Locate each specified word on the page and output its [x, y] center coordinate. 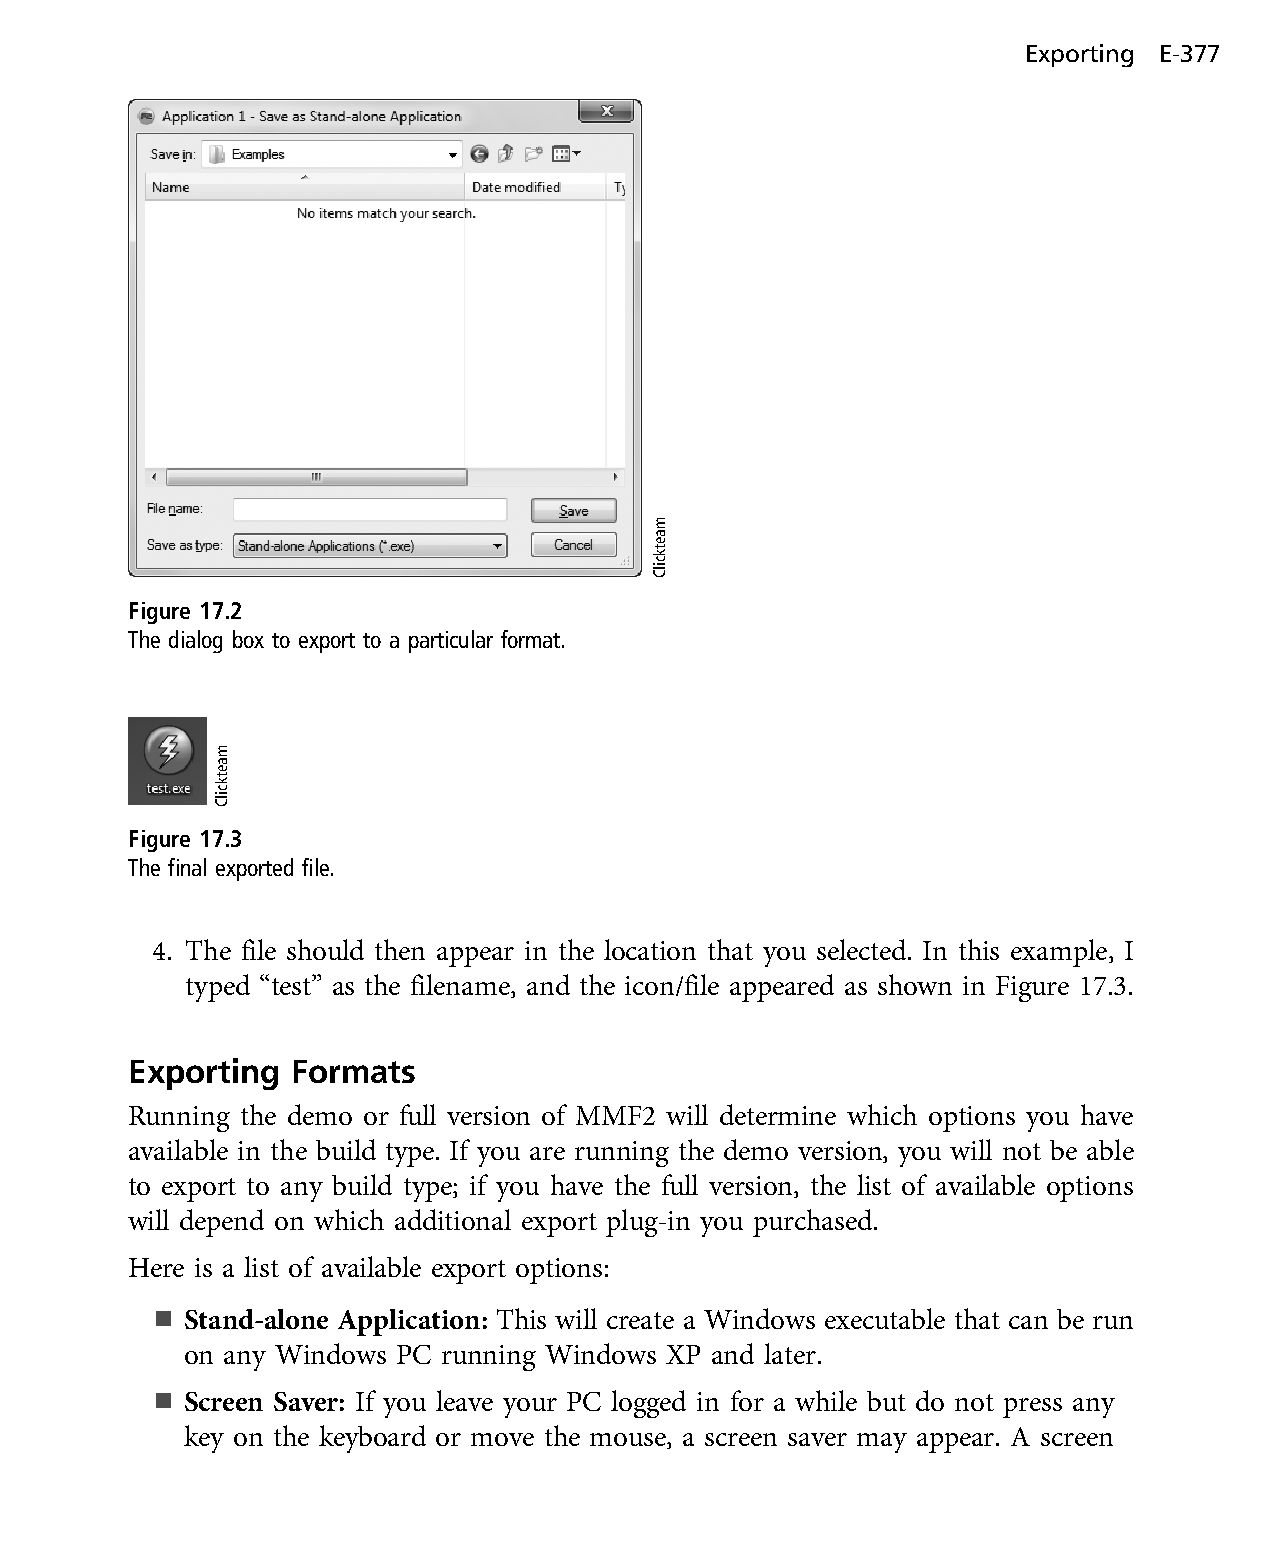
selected [863, 949]
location [650, 949]
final [187, 867]
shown [915, 984]
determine [778, 1114]
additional [453, 1219]
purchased [814, 1223]
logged [648, 1404]
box [248, 639]
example [1060, 953]
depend [222, 1223]
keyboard [372, 1439]
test [293, 986]
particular [451, 641]
